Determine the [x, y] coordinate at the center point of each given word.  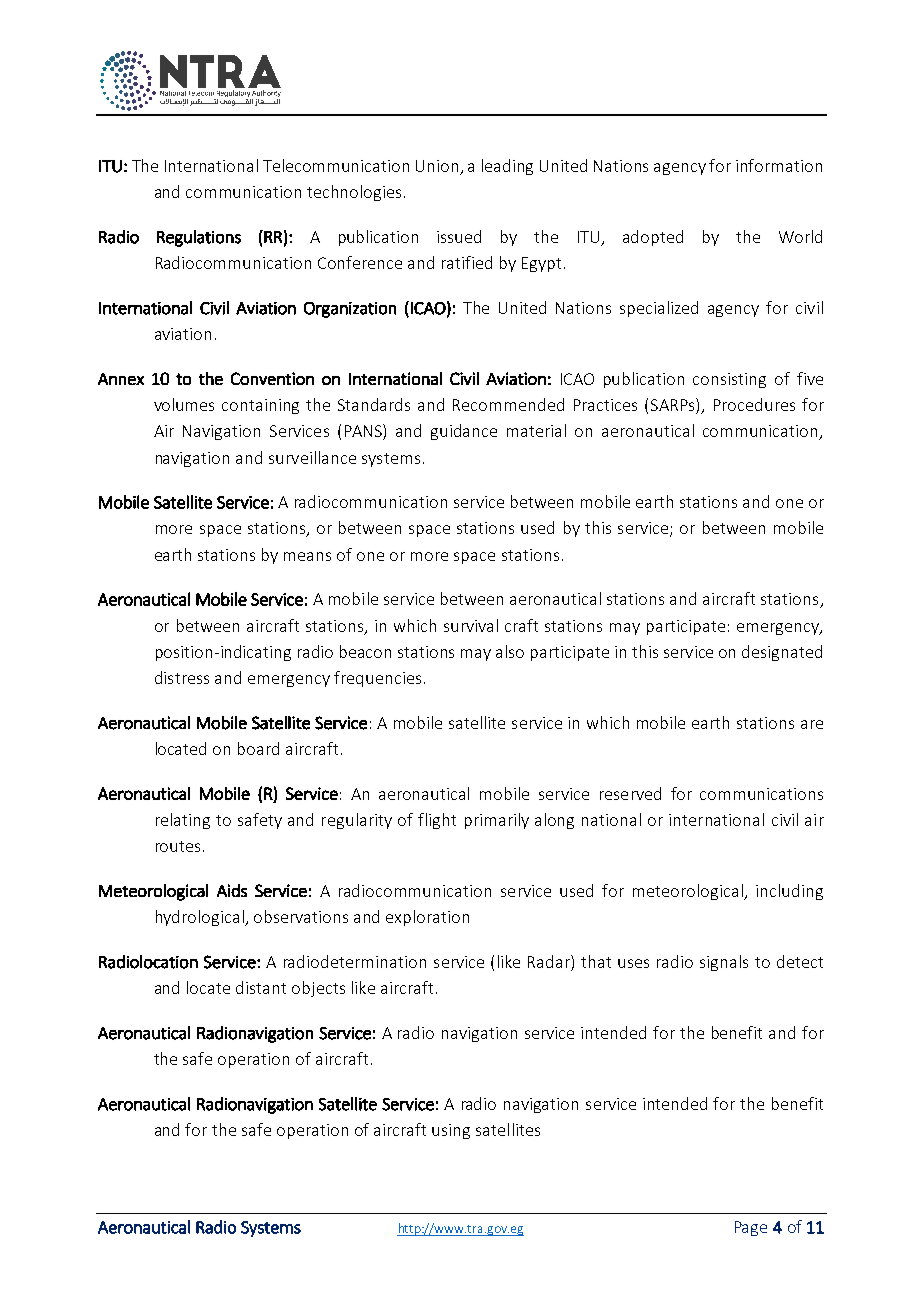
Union [438, 167]
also [510, 651]
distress [182, 677]
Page [751, 1228]
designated [782, 653]
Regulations [199, 238]
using [451, 1131]
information [779, 165]
